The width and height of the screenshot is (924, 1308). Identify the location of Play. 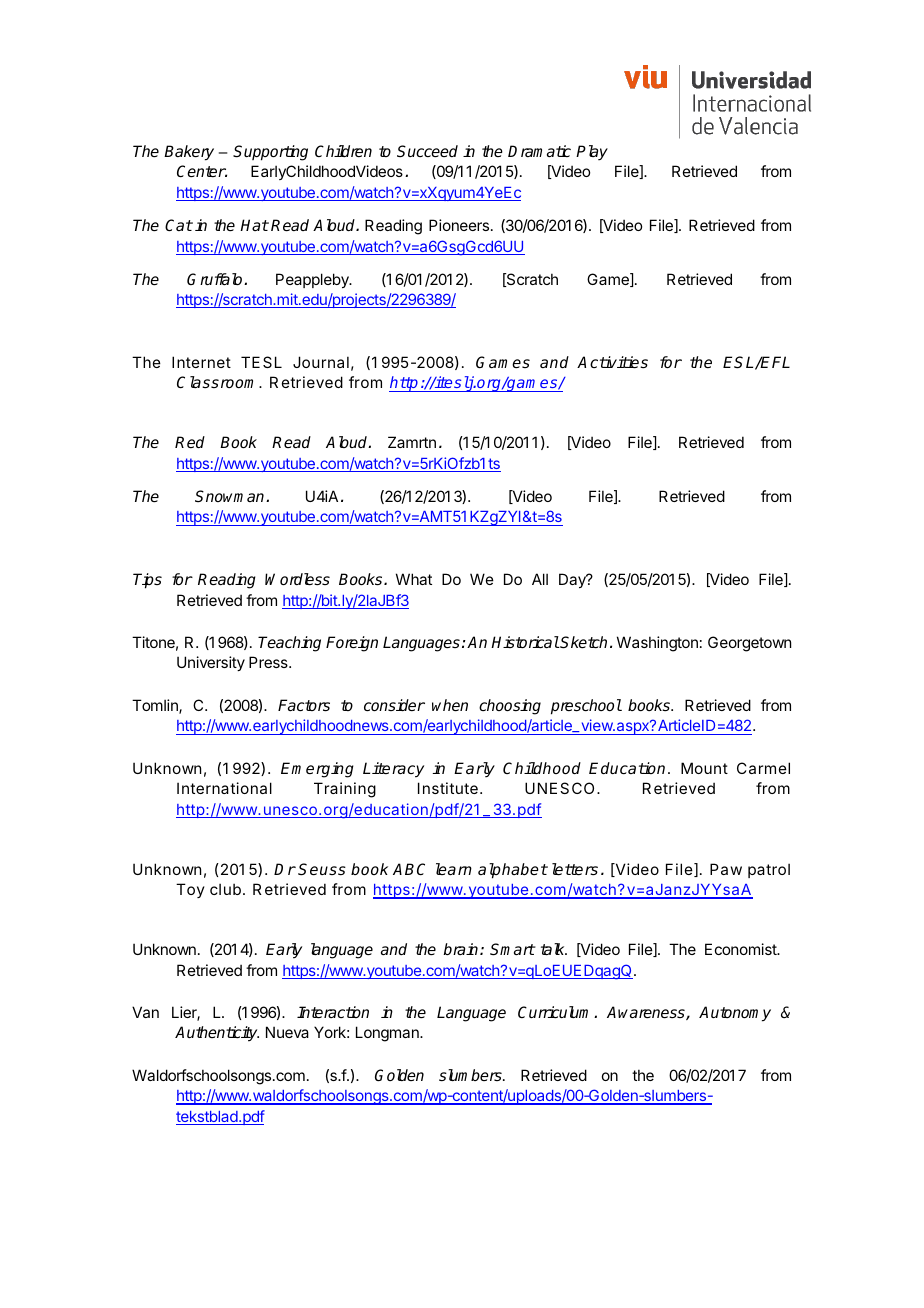
(592, 153).
